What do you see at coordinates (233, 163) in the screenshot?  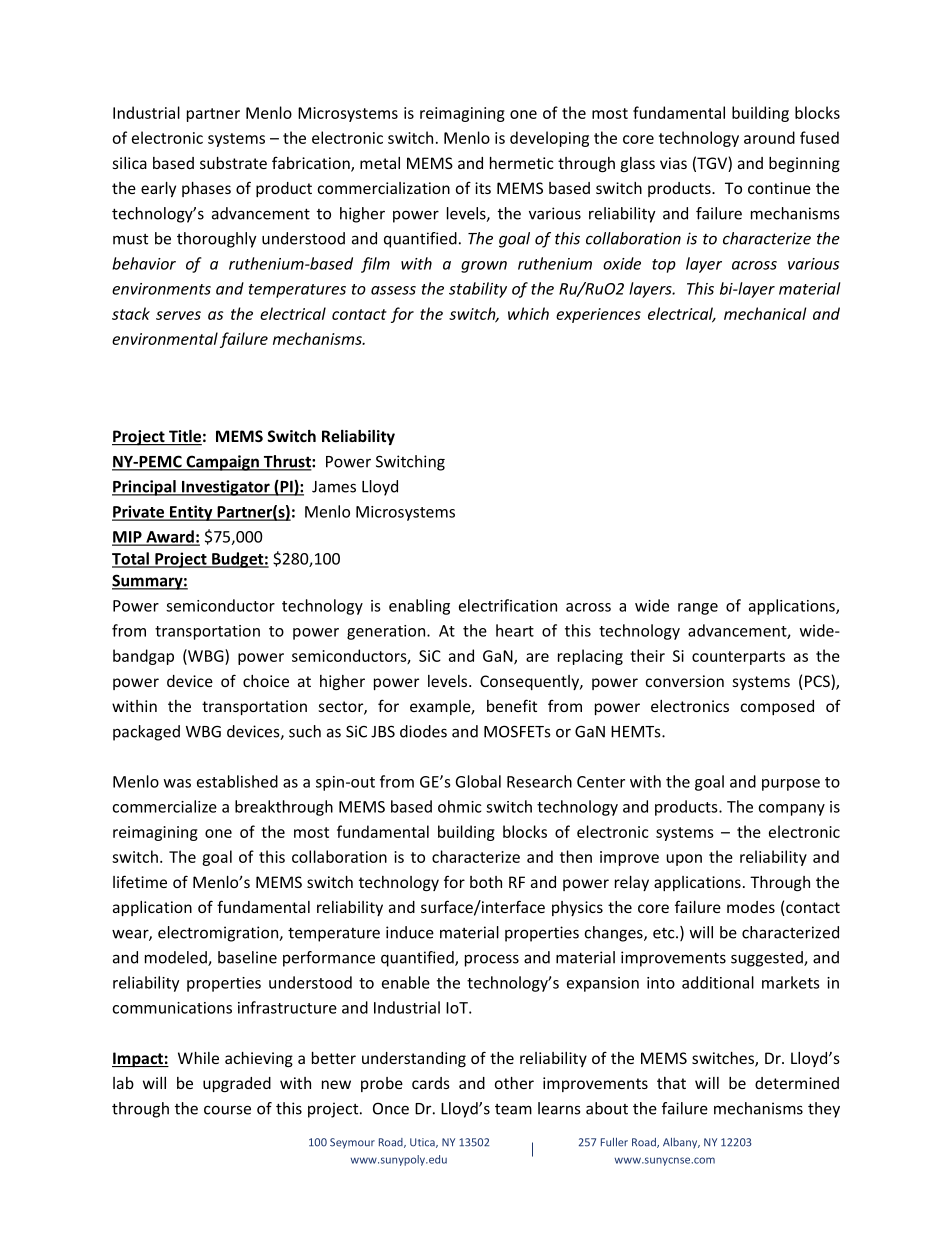 I see `substrate` at bounding box center [233, 163].
